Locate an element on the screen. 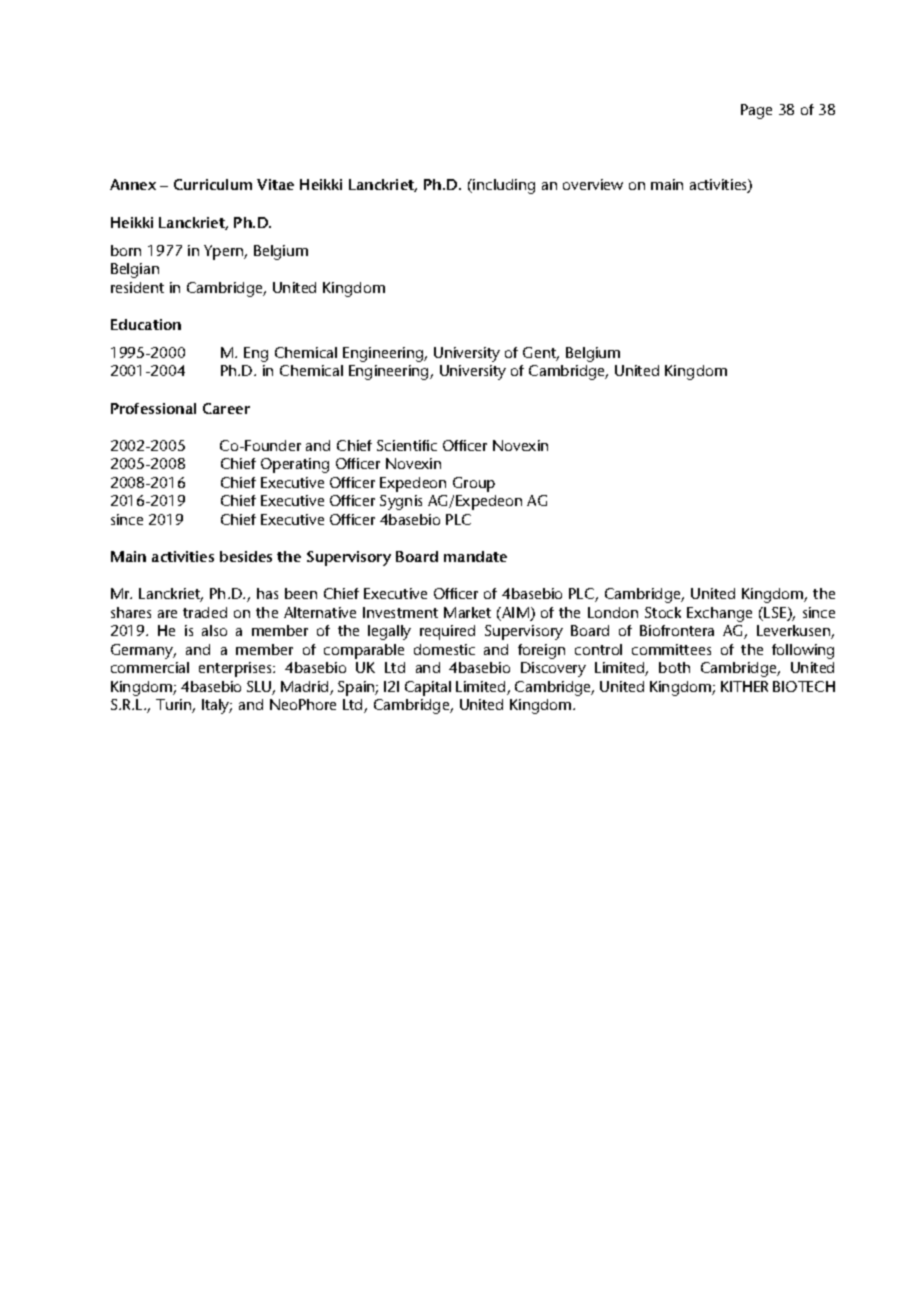 The image size is (924, 1308). Belgian is located at coordinates (135, 270).
